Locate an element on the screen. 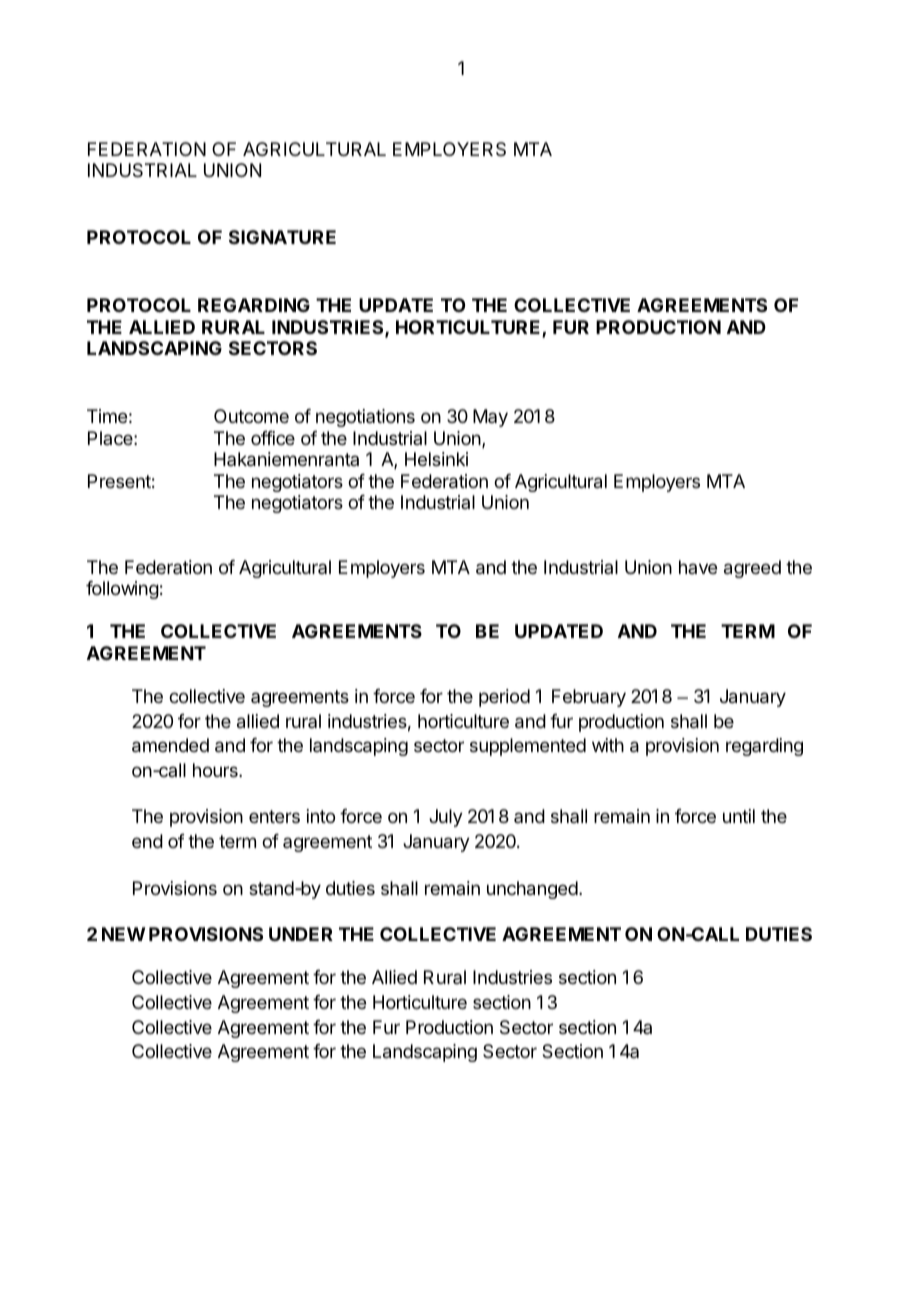 Image resolution: width=924 pixels, height=1309 pixels. agreed is located at coordinates (752, 569).
